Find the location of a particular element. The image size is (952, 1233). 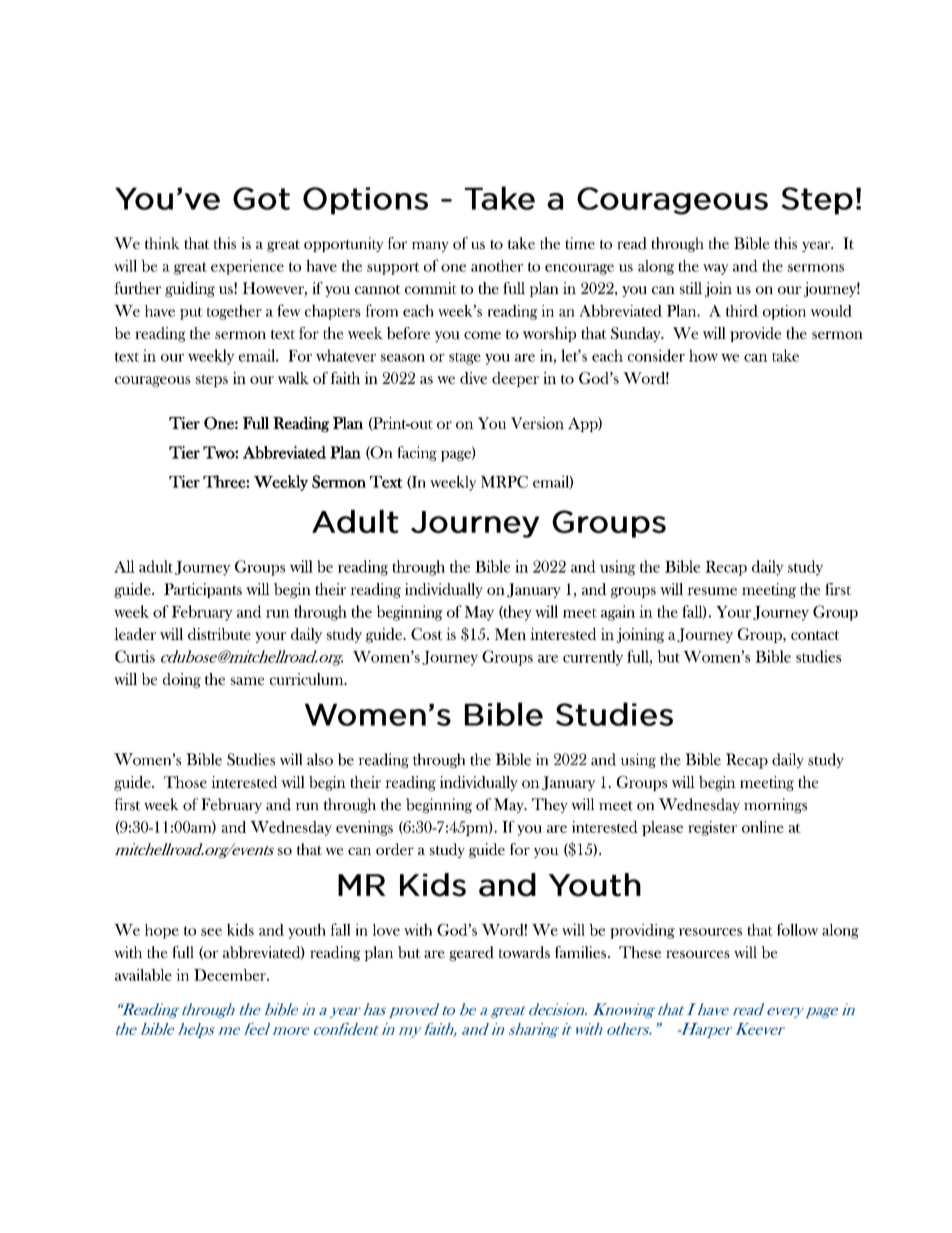

Cost is located at coordinates (427, 634).
